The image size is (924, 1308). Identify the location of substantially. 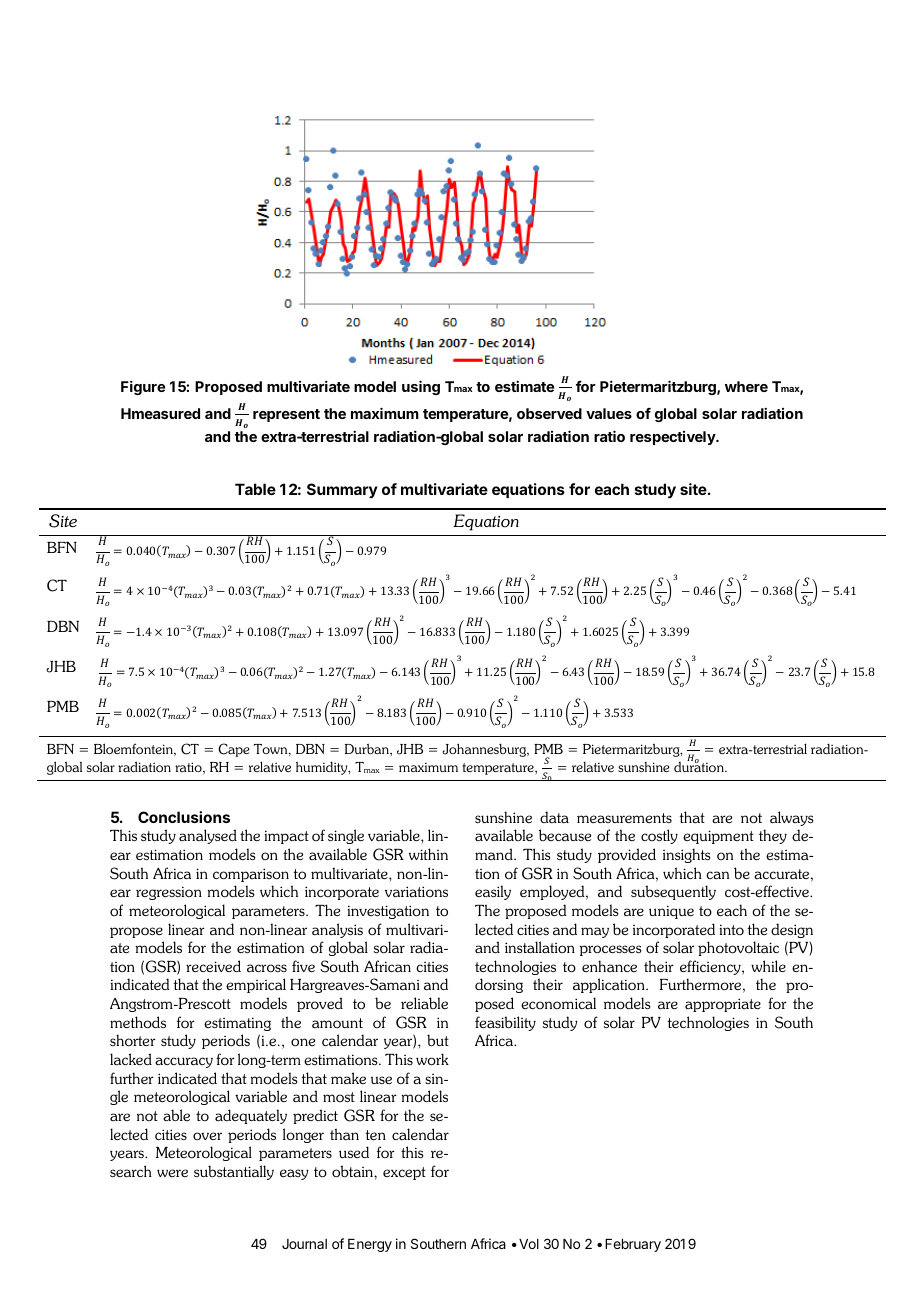
(234, 1172).
